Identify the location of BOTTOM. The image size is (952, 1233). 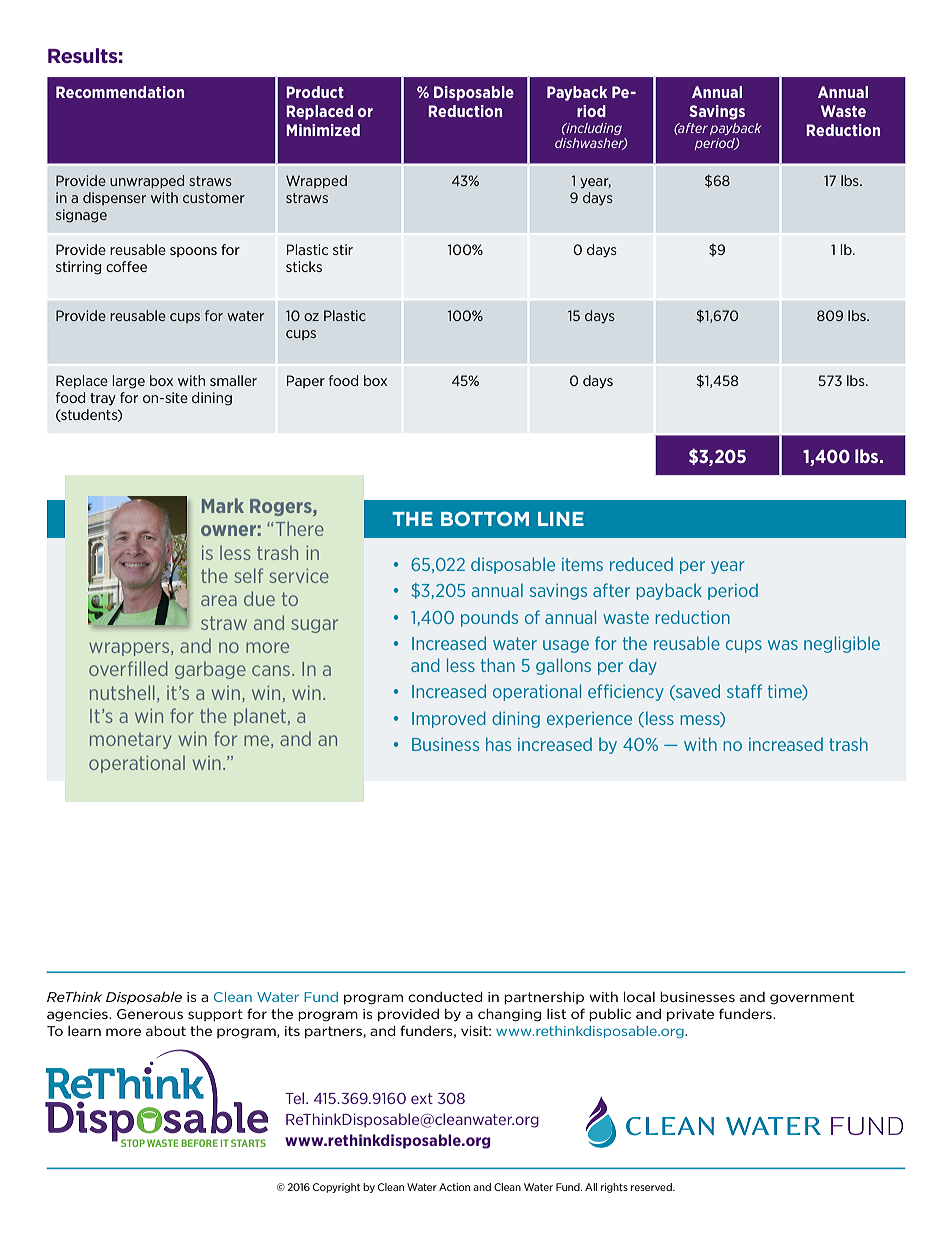
(485, 518).
